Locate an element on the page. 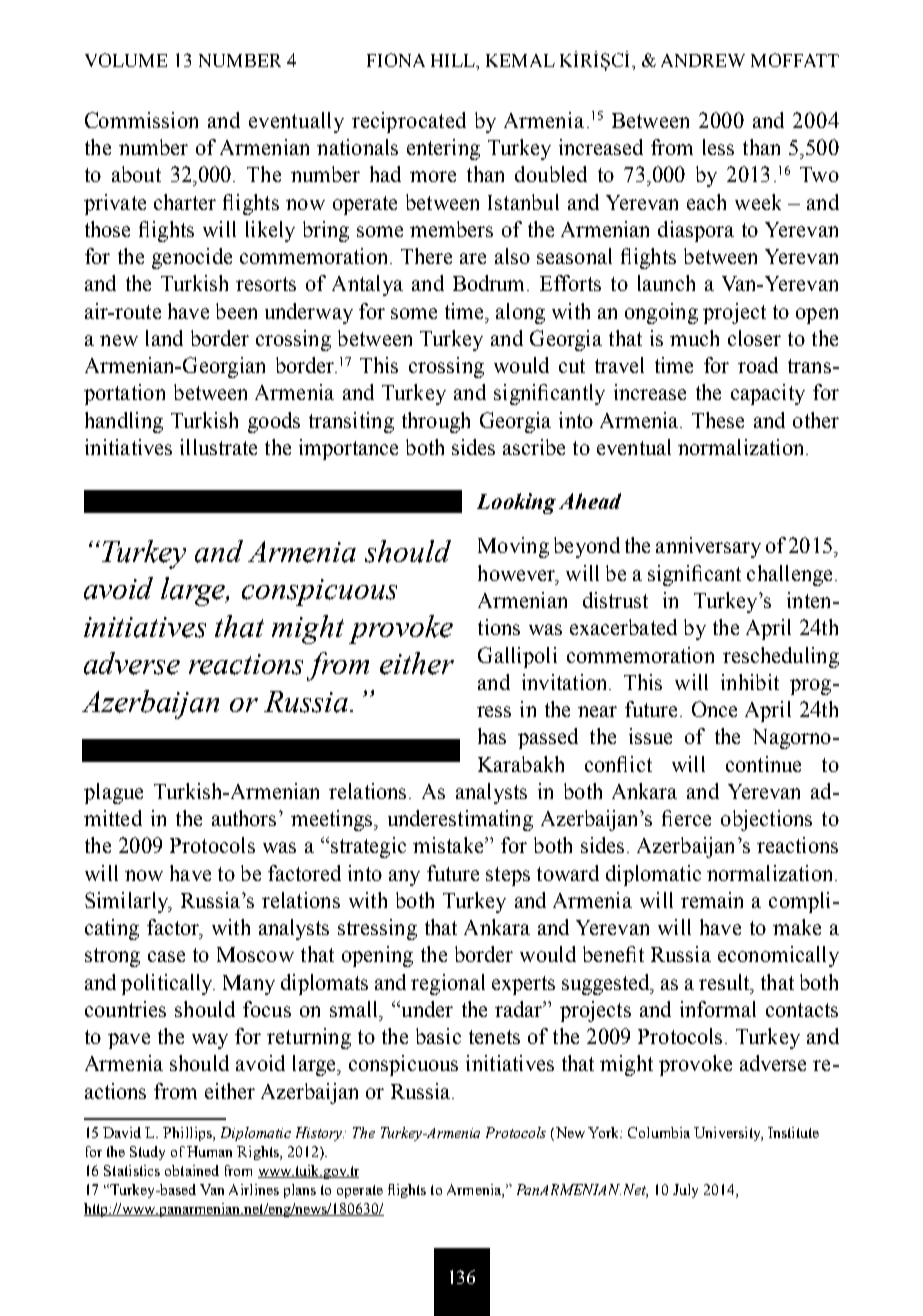 Image resolution: width=923 pixels, height=1316 pixels. plague is located at coordinates (113, 793).
